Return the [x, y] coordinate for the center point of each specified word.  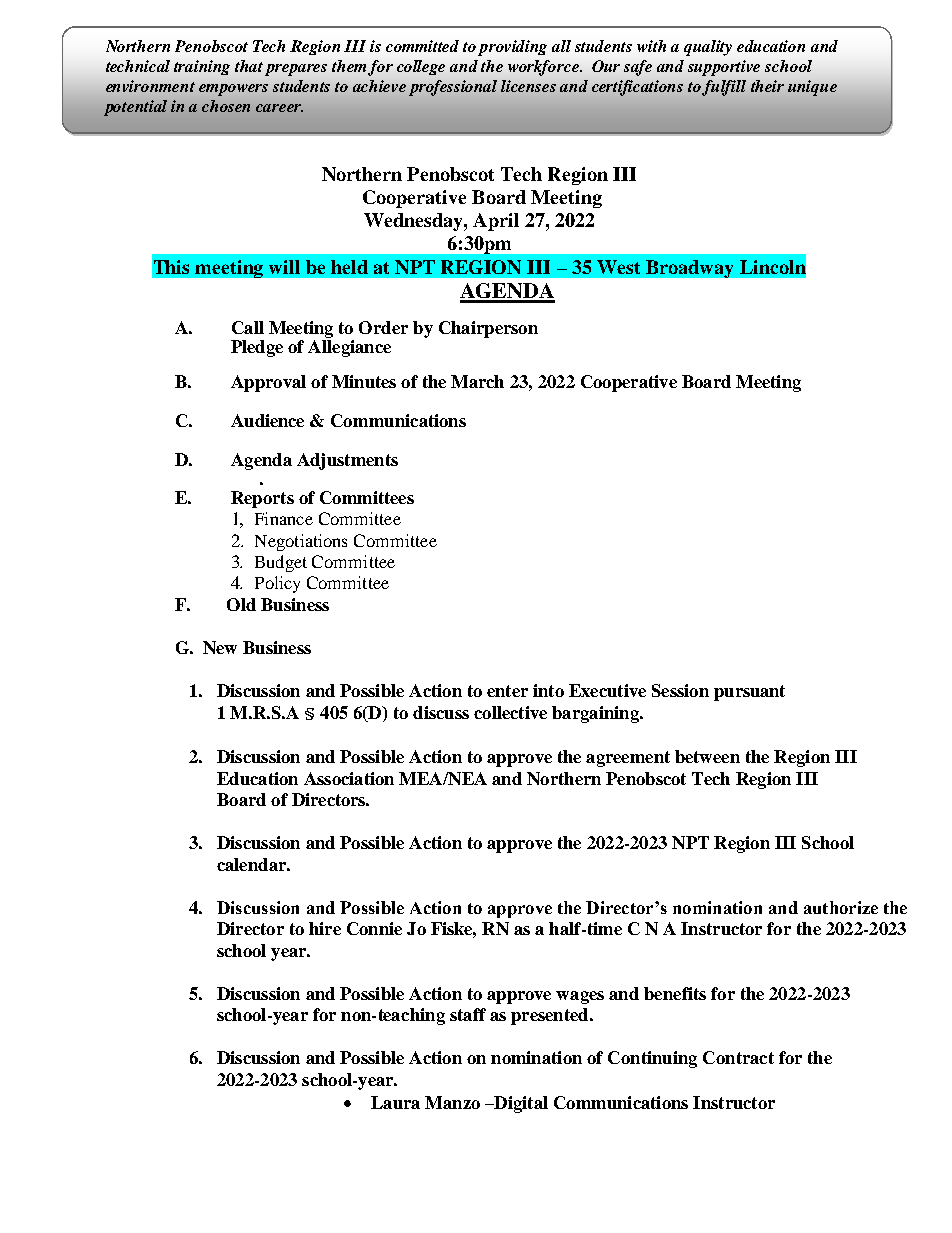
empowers [233, 90]
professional [453, 88]
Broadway [689, 269]
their [767, 86]
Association [349, 778]
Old [241, 604]
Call [248, 327]
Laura [395, 1102]
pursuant [749, 693]
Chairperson [488, 329]
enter [507, 691]
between [707, 756]
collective [510, 712]
